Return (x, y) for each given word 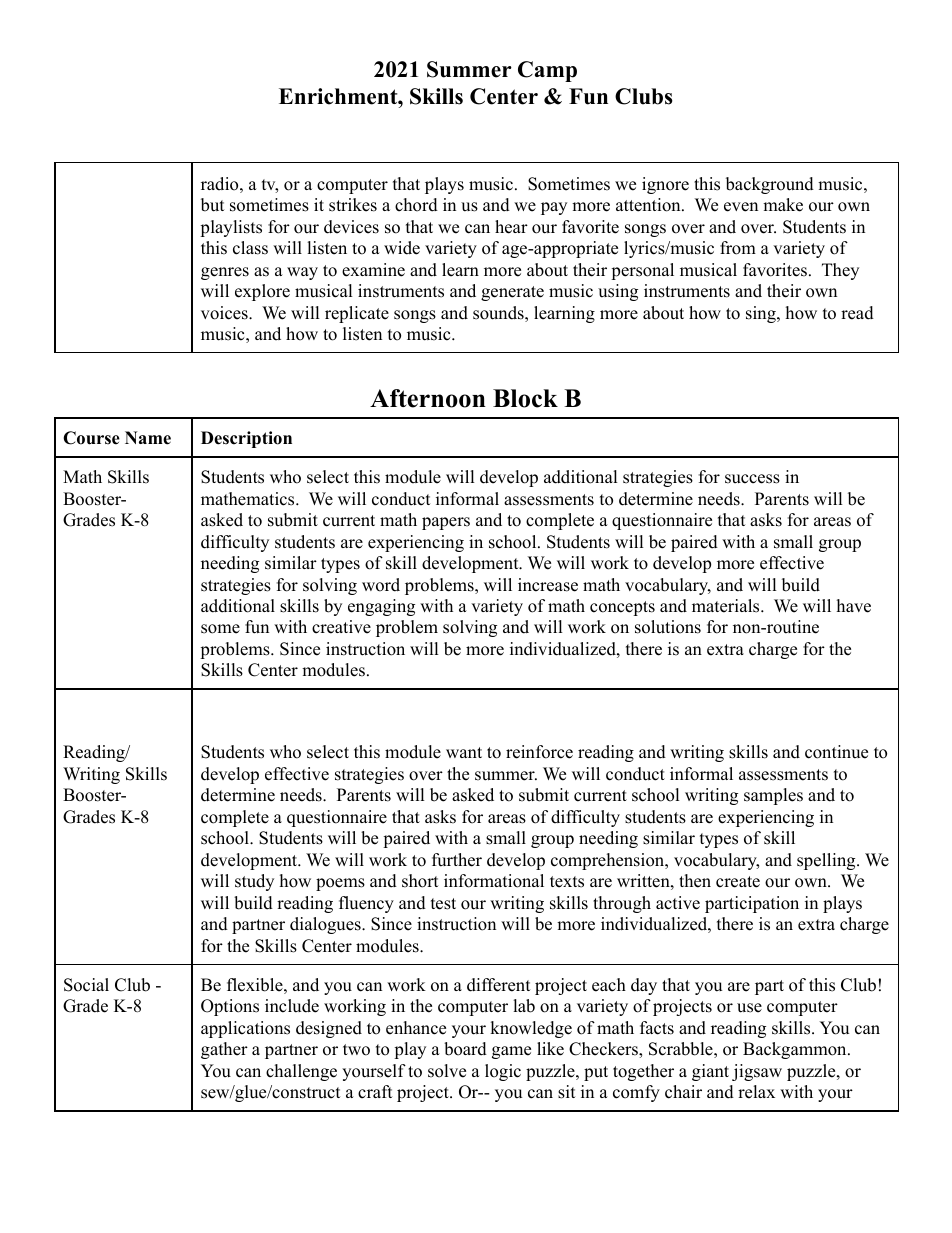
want (464, 752)
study (254, 882)
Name (148, 438)
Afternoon (428, 398)
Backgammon (796, 1050)
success (752, 479)
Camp (547, 71)
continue (836, 752)
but (213, 205)
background (770, 185)
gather (224, 1050)
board (465, 1049)
